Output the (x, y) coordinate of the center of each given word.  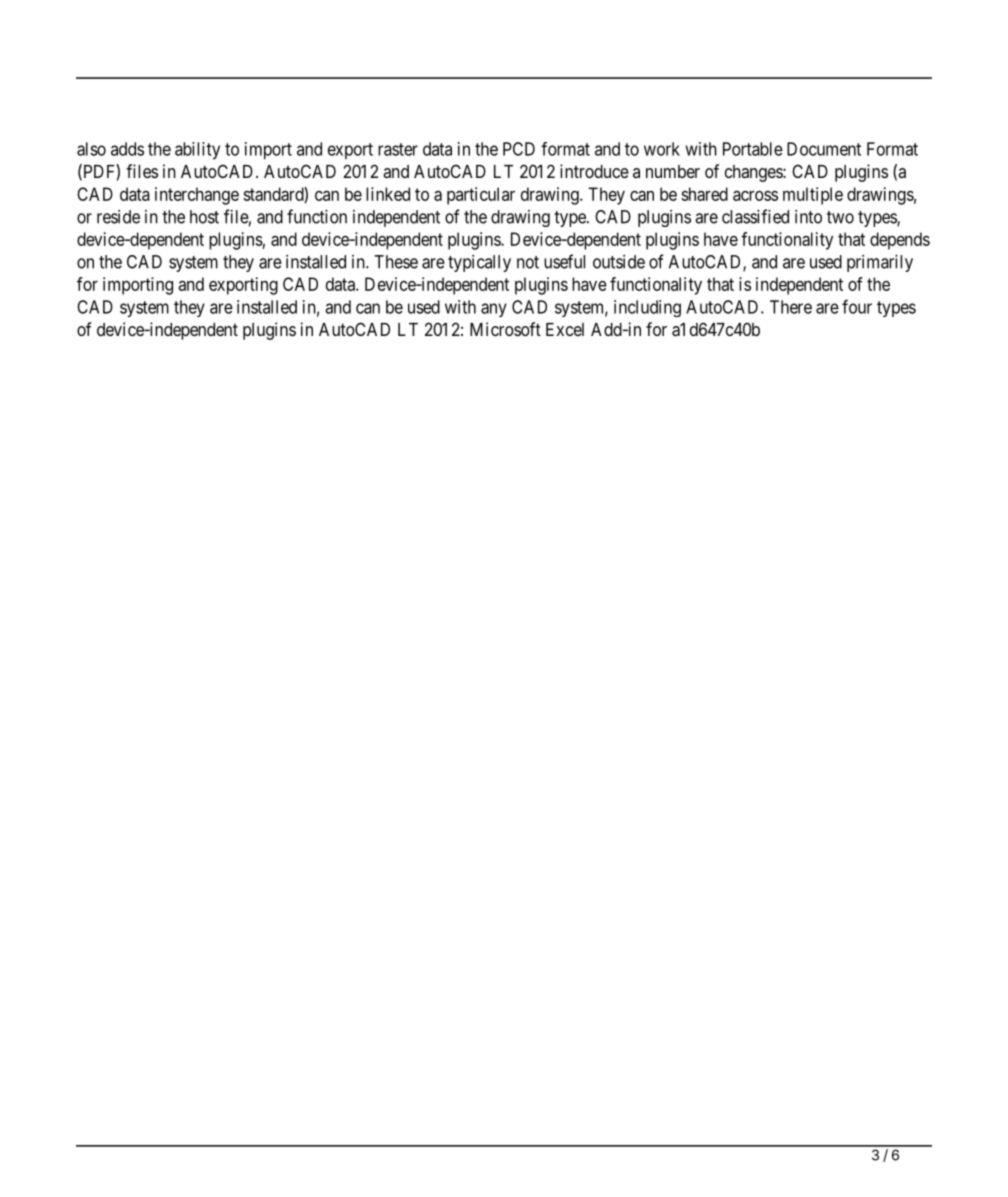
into (808, 217)
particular (481, 196)
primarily (880, 263)
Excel (565, 329)
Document (824, 149)
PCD (519, 149)
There (791, 307)
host (204, 217)
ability (197, 151)
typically (479, 263)
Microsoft (505, 329)
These (396, 262)
